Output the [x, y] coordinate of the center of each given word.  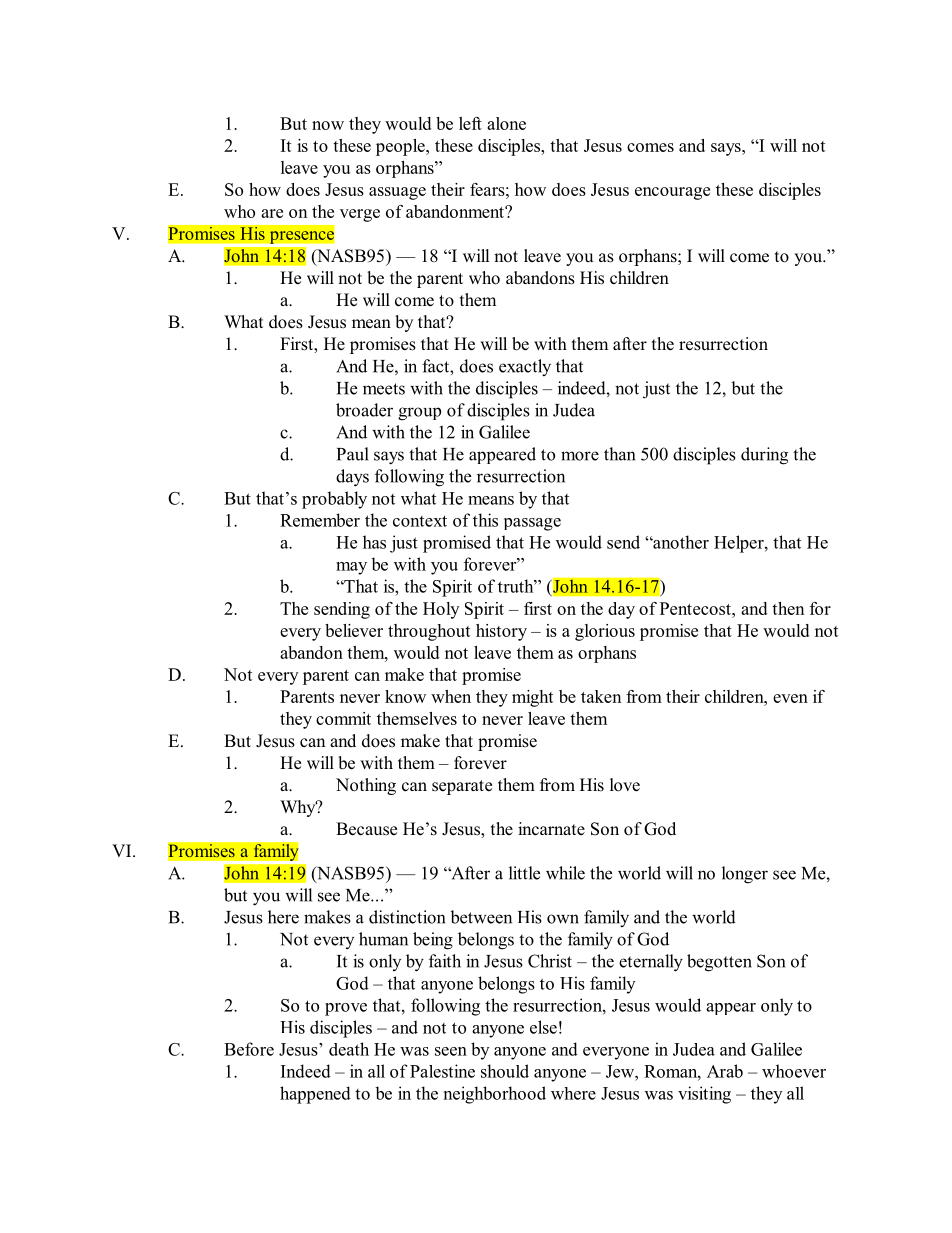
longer [745, 875]
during [764, 456]
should [505, 1071]
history [501, 632]
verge [360, 215]
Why [299, 808]
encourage [672, 193]
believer [354, 630]
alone [506, 123]
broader [364, 410]
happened [315, 1095]
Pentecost [696, 608]
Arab [725, 1071]
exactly [525, 367]
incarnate [551, 829]
